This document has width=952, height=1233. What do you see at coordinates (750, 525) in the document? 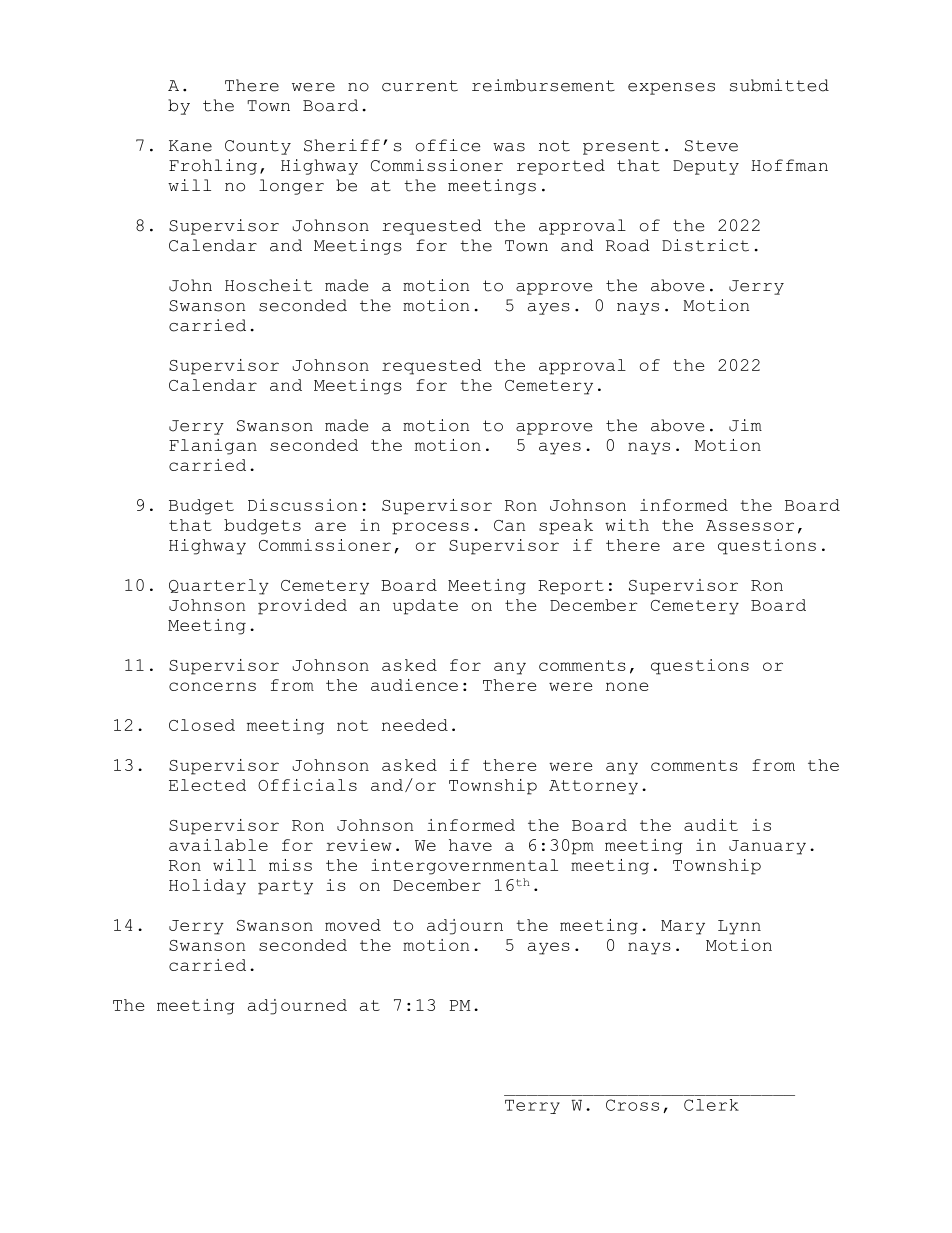
I see `Assessor` at bounding box center [750, 525].
